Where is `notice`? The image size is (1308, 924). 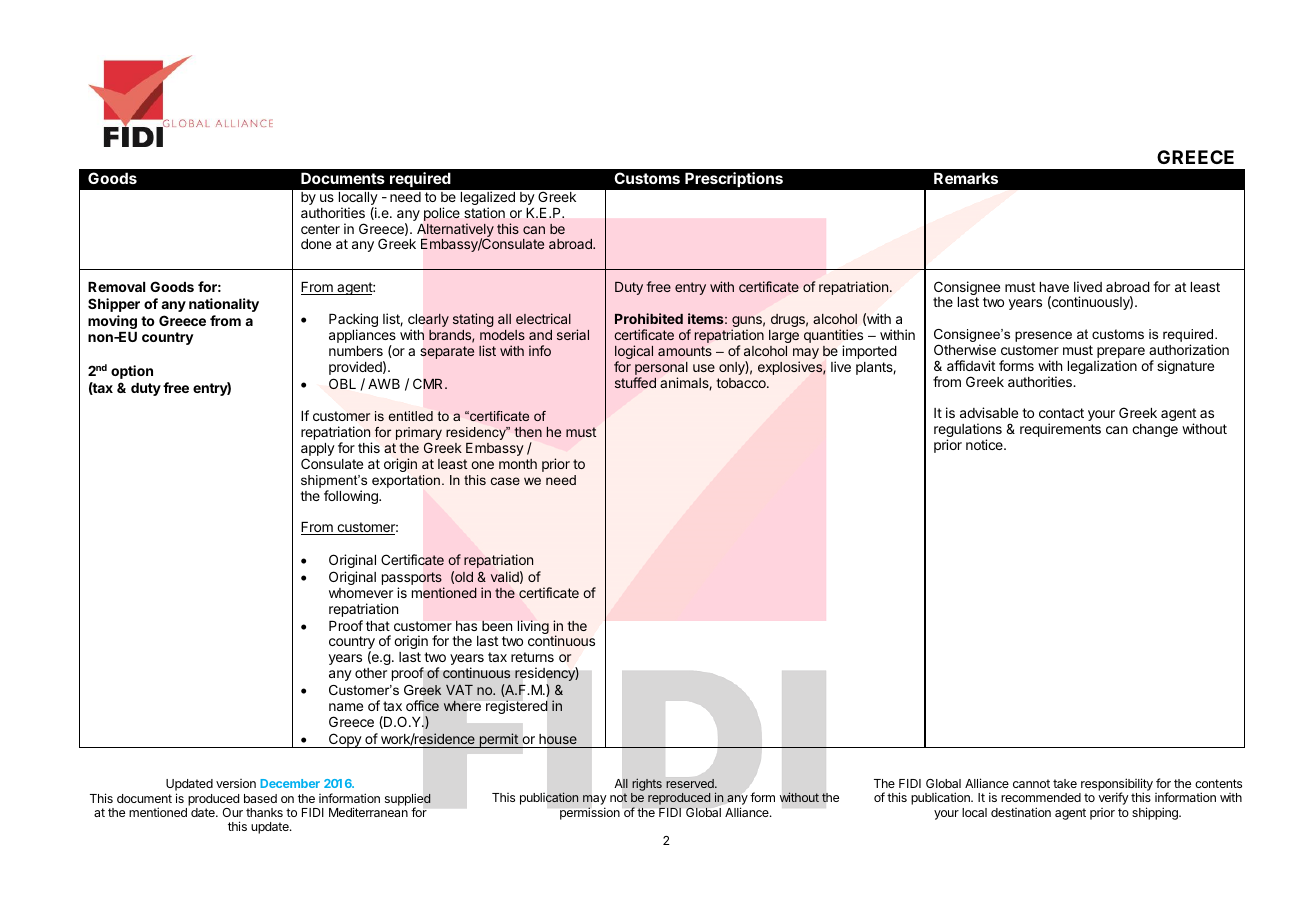
notice is located at coordinates (985, 444).
